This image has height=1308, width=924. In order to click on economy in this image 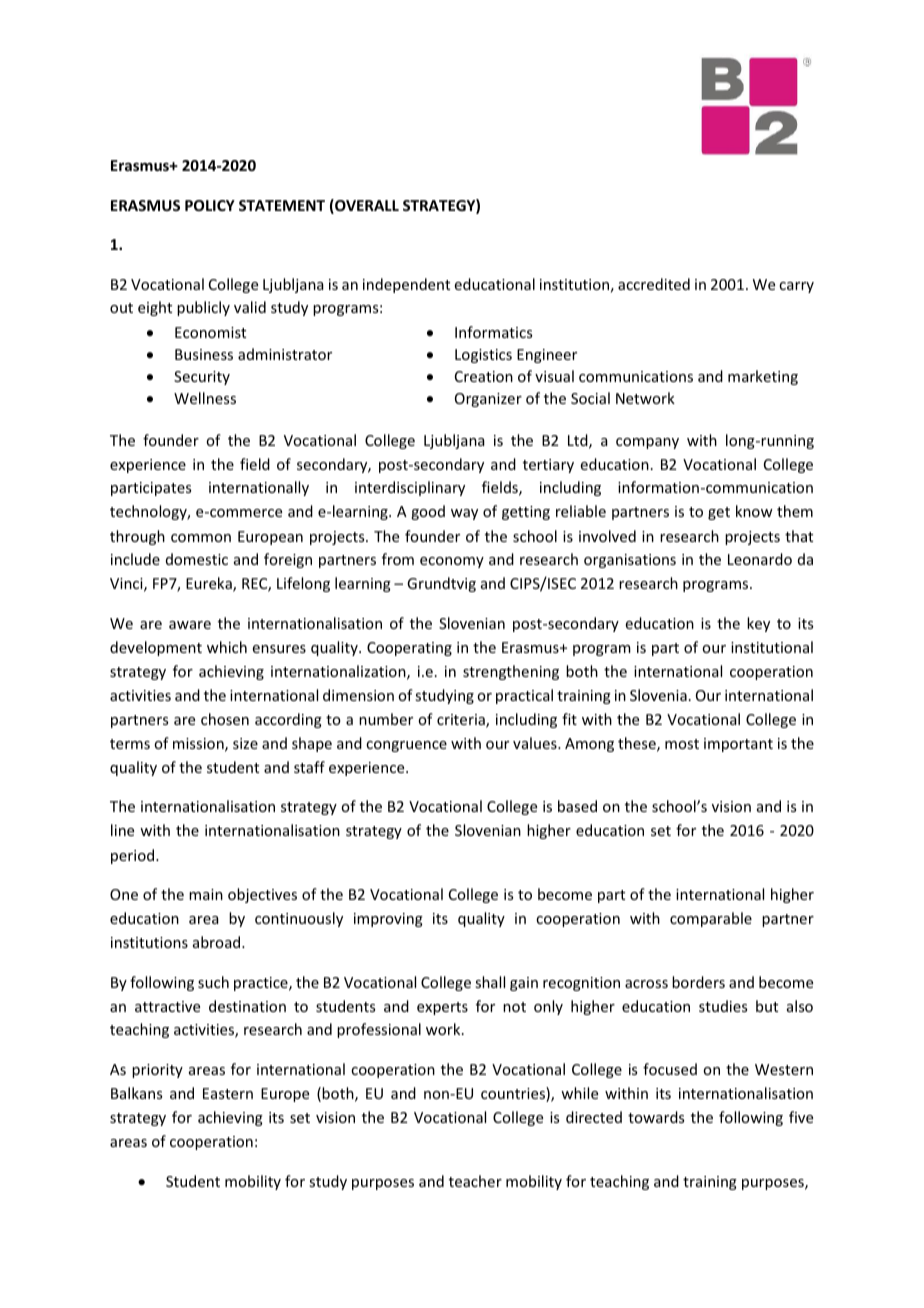, I will do `click(452, 562)`.
